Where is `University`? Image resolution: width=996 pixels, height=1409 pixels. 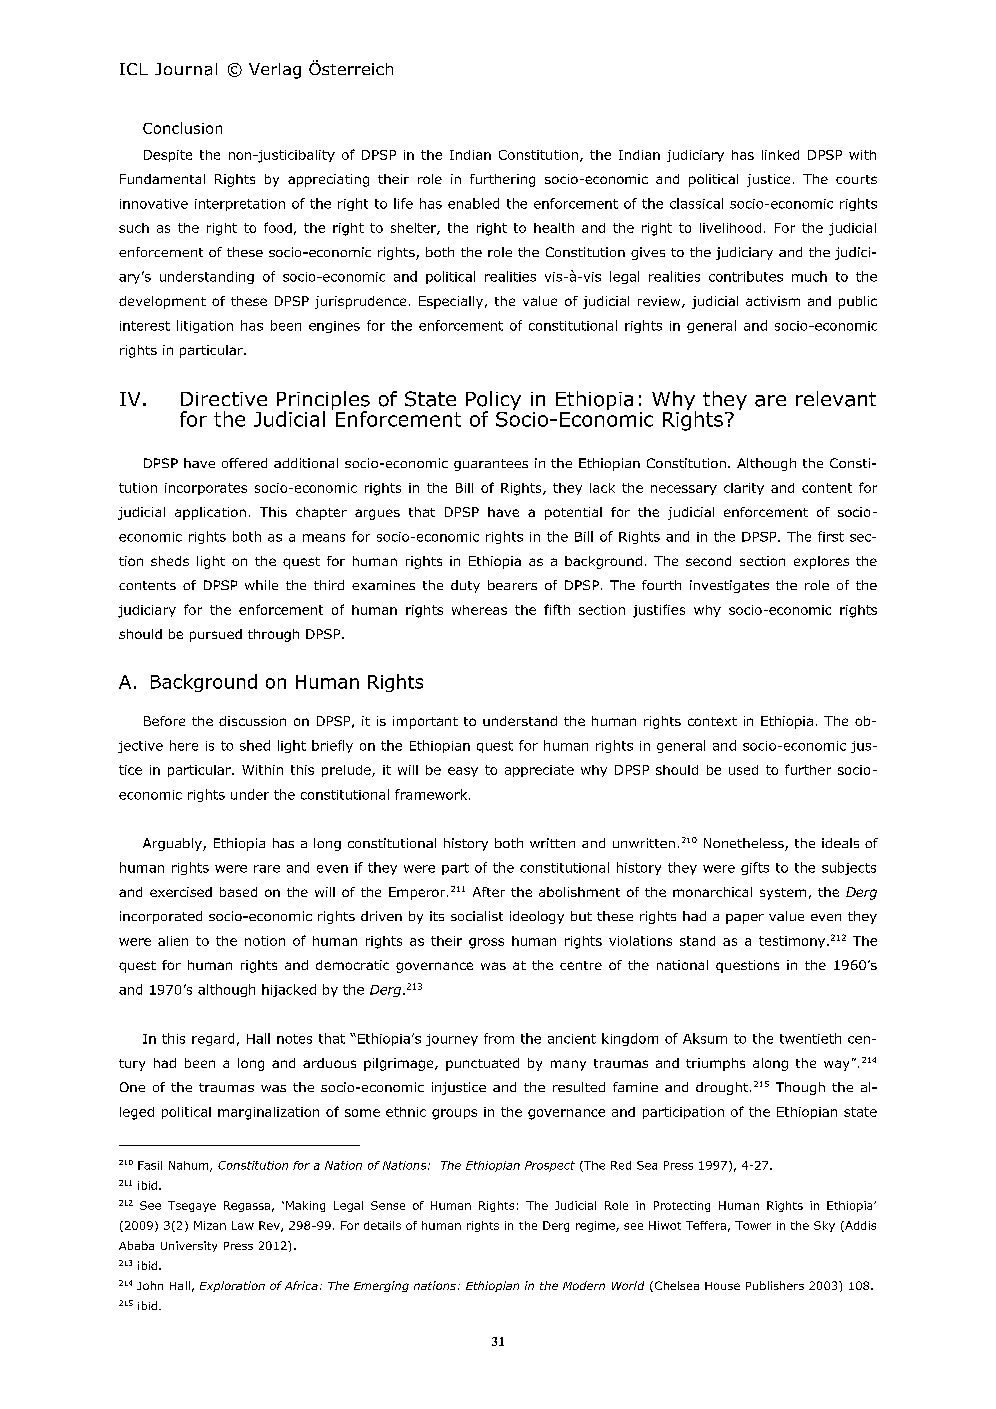
University is located at coordinates (189, 1246).
